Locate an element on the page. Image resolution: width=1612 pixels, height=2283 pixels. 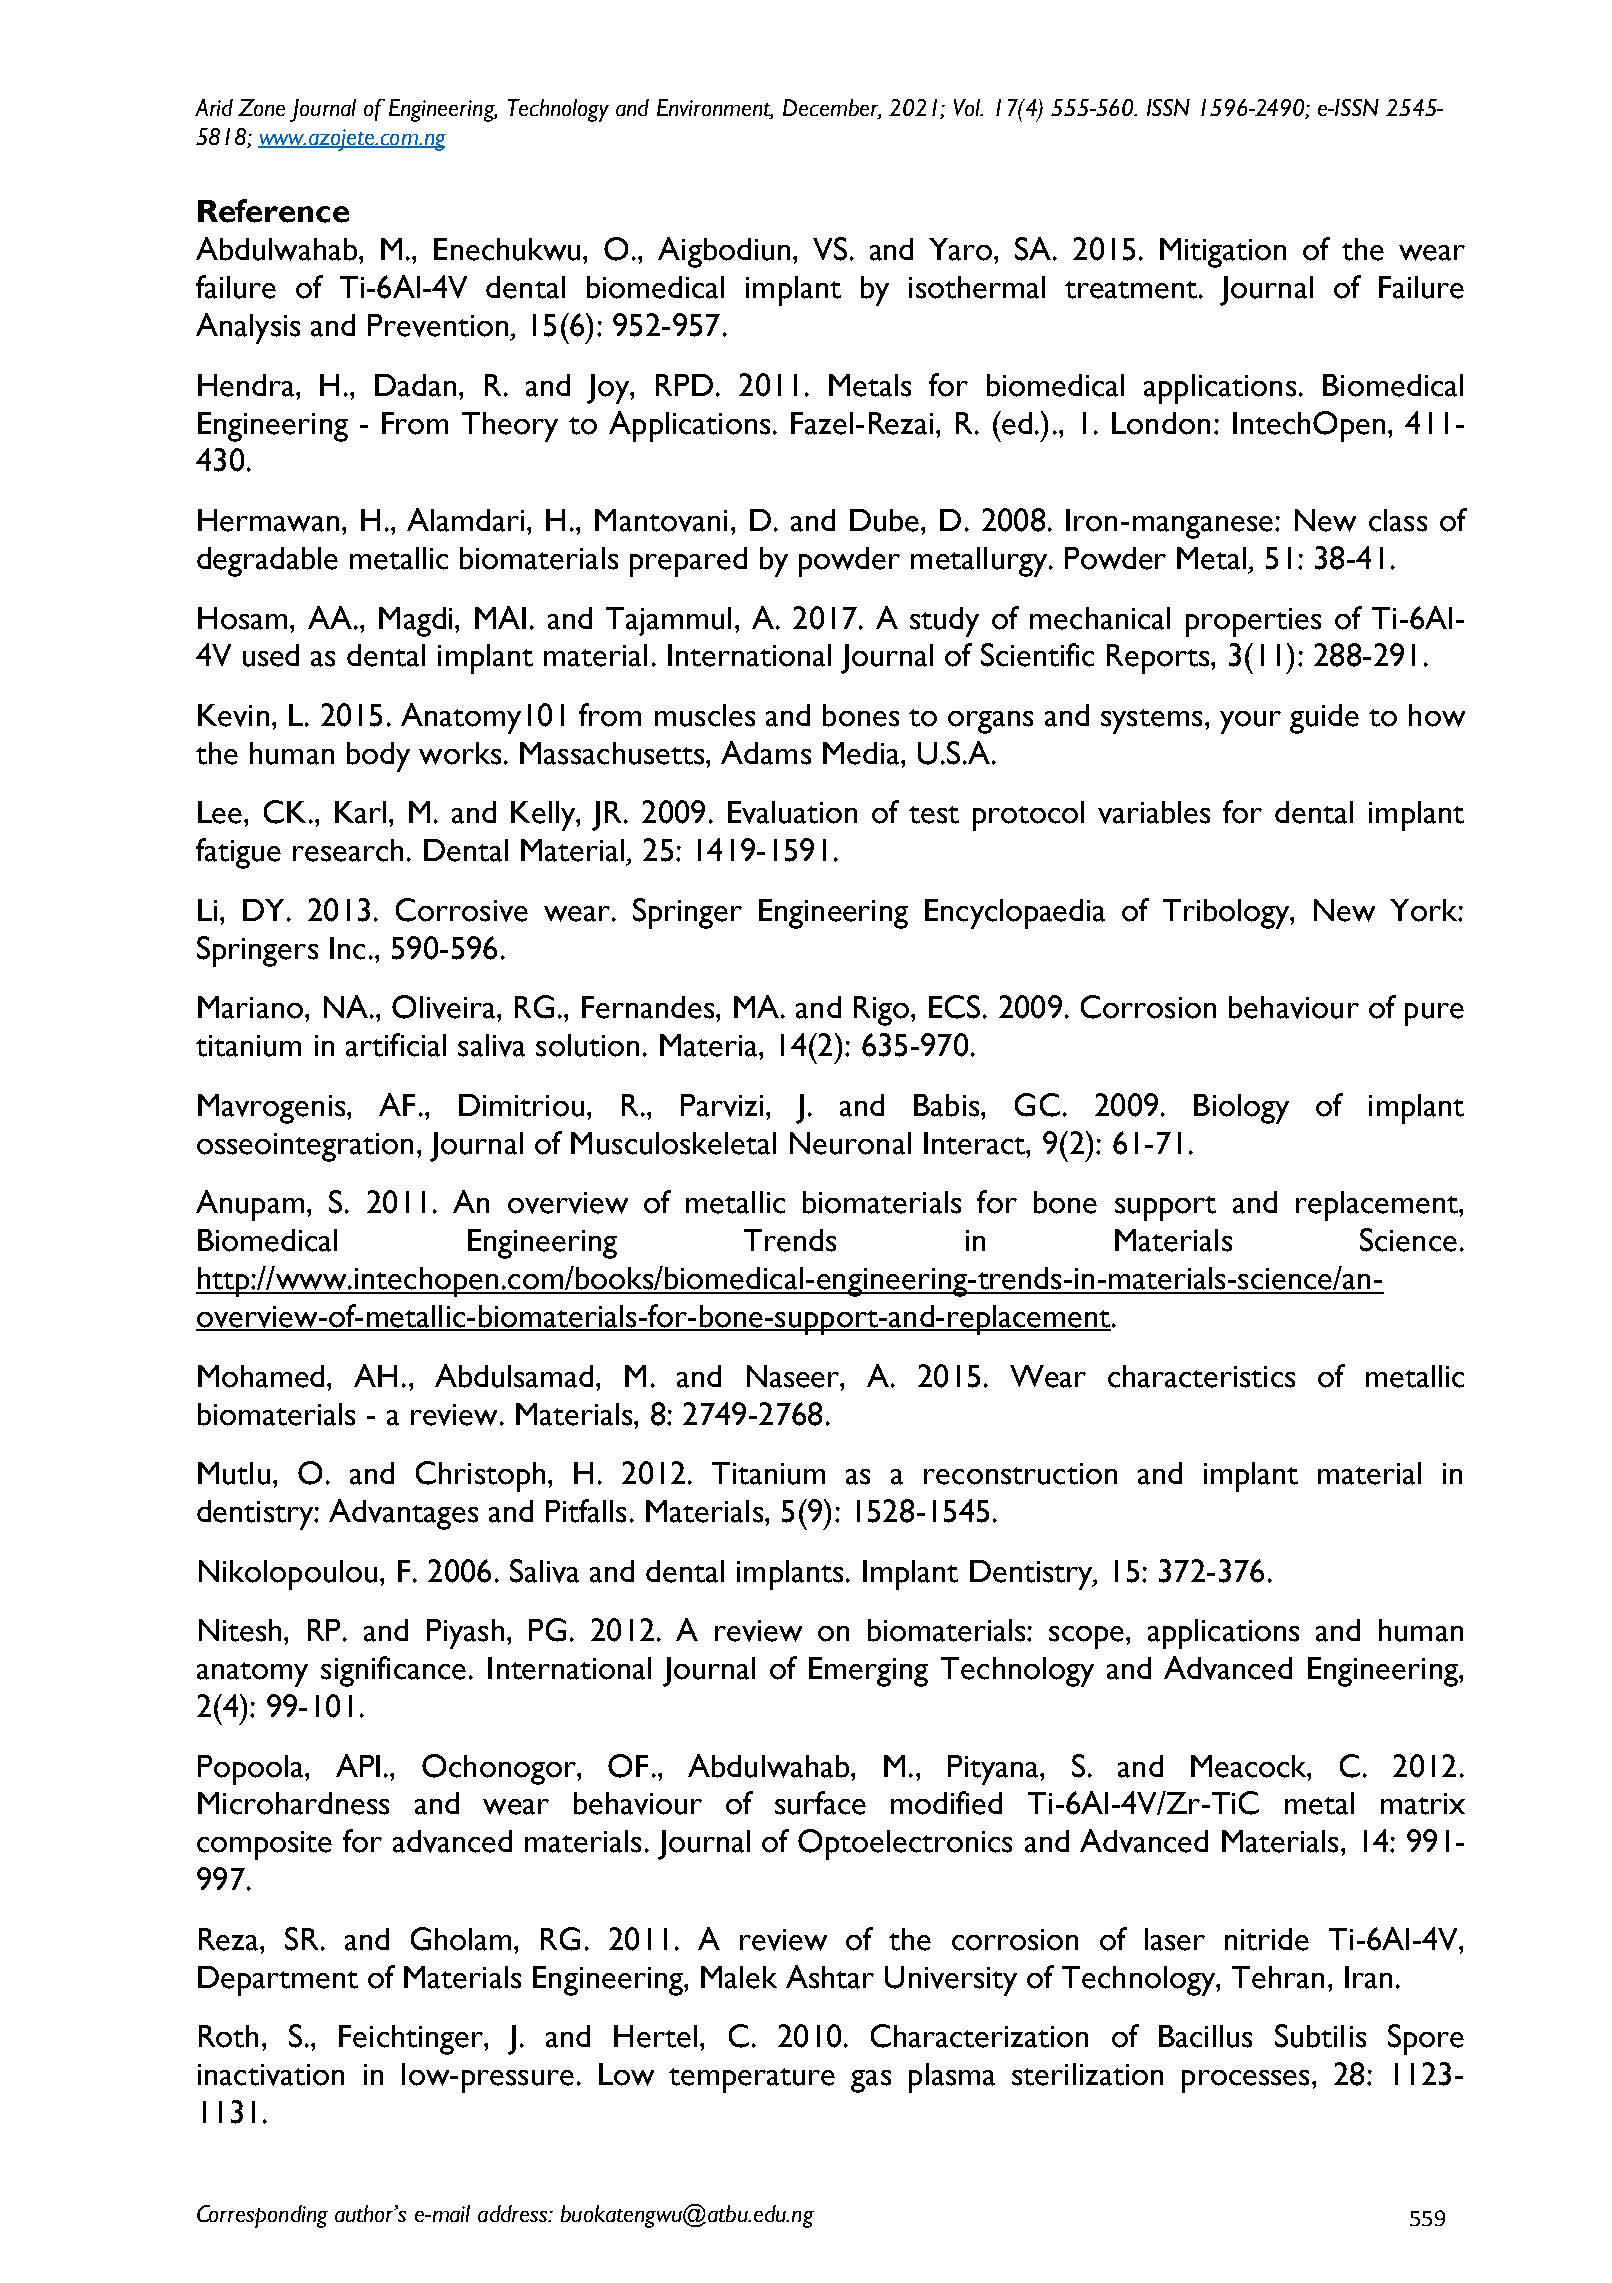
Corresponding is located at coordinates (262, 2216).
